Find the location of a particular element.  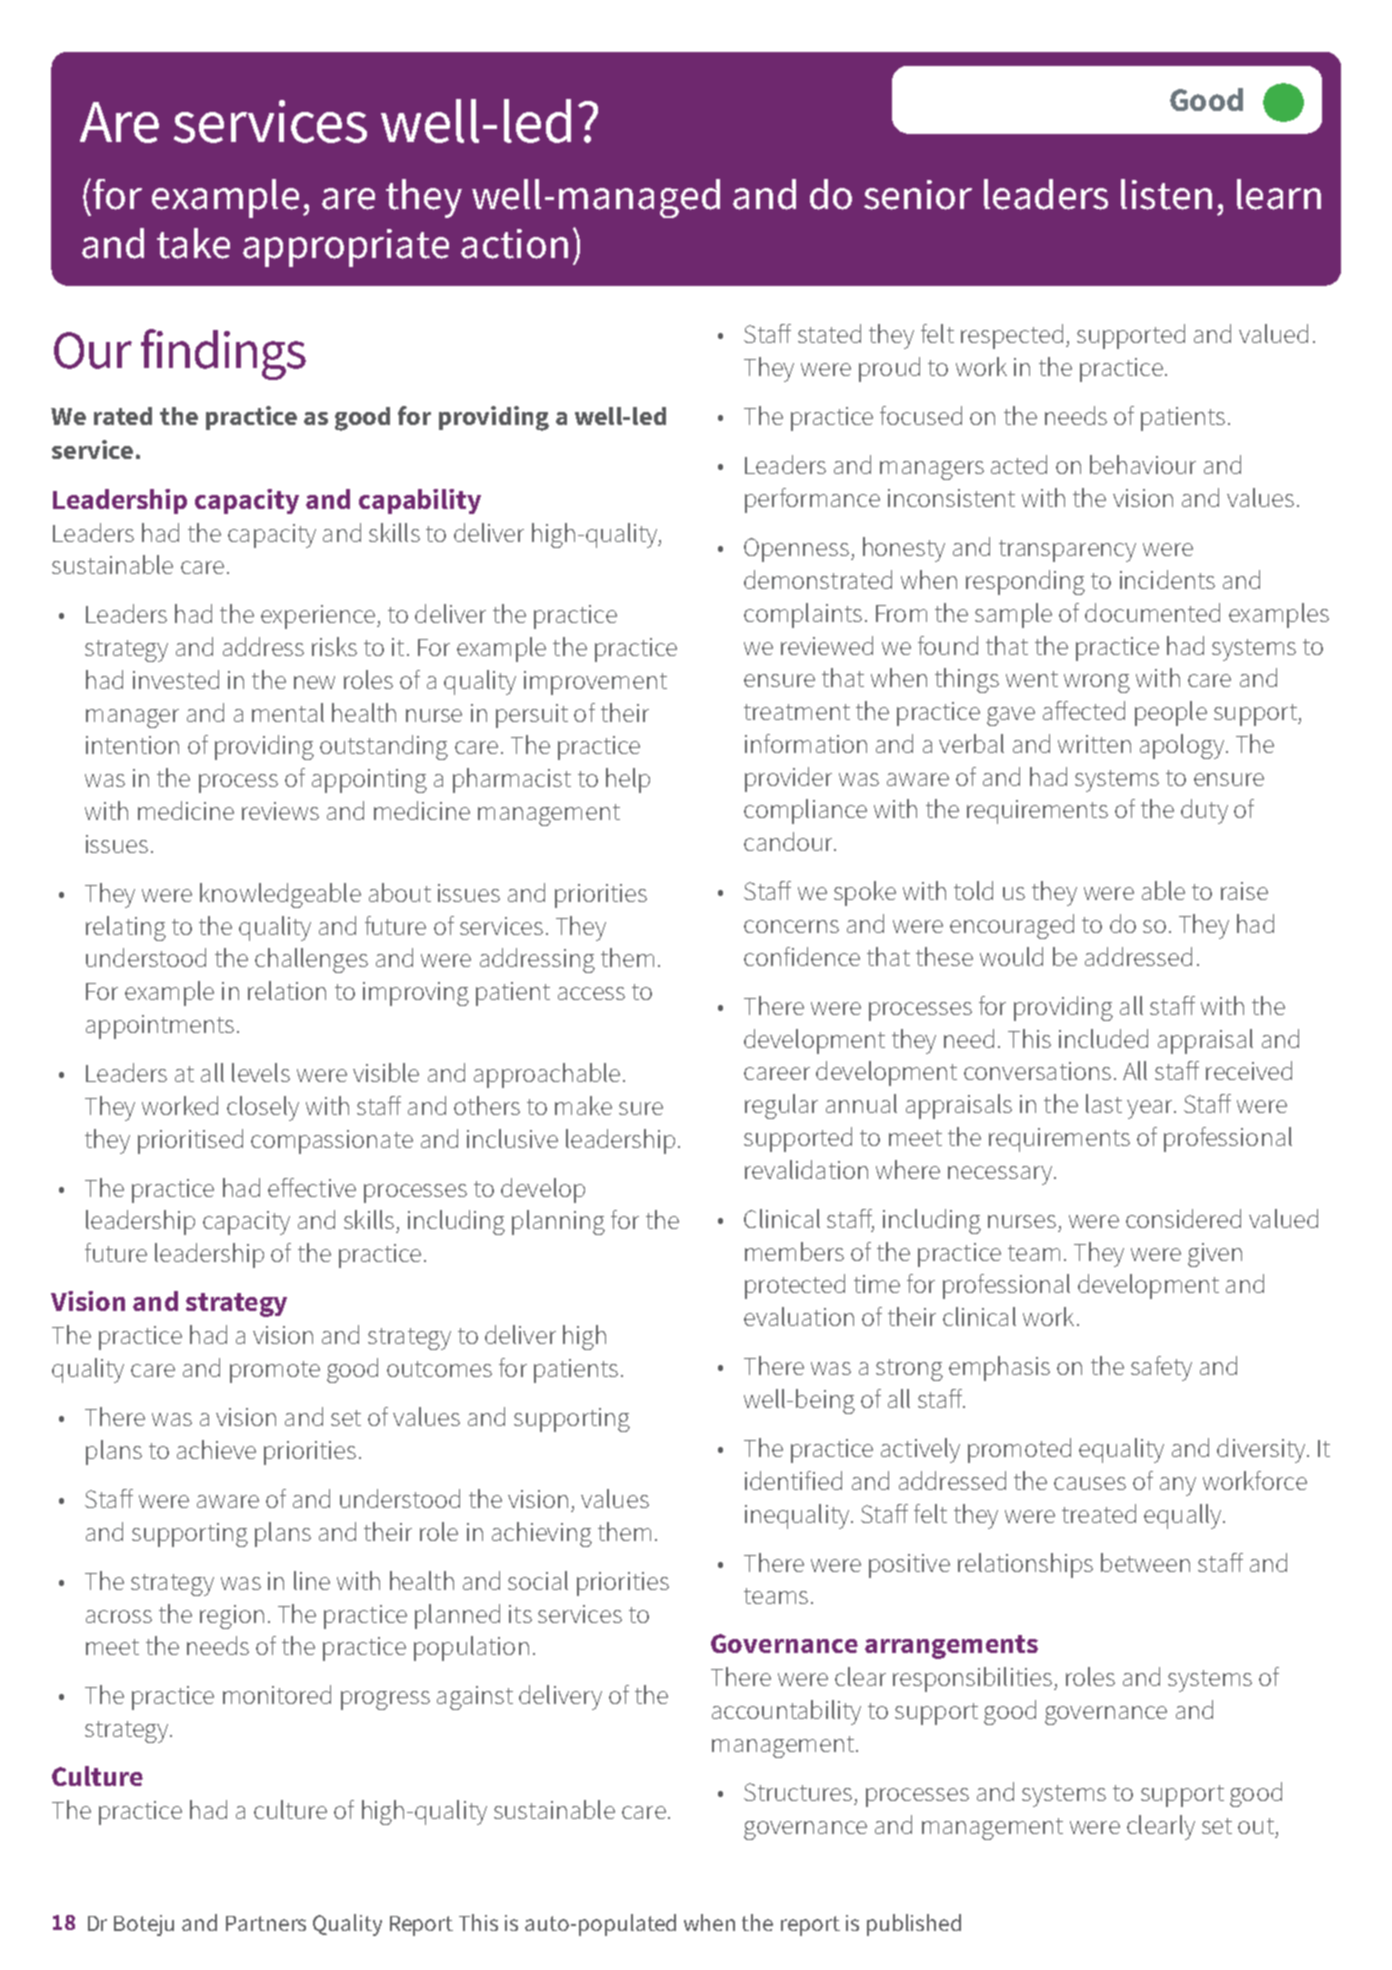

Structures is located at coordinates (798, 1792).
